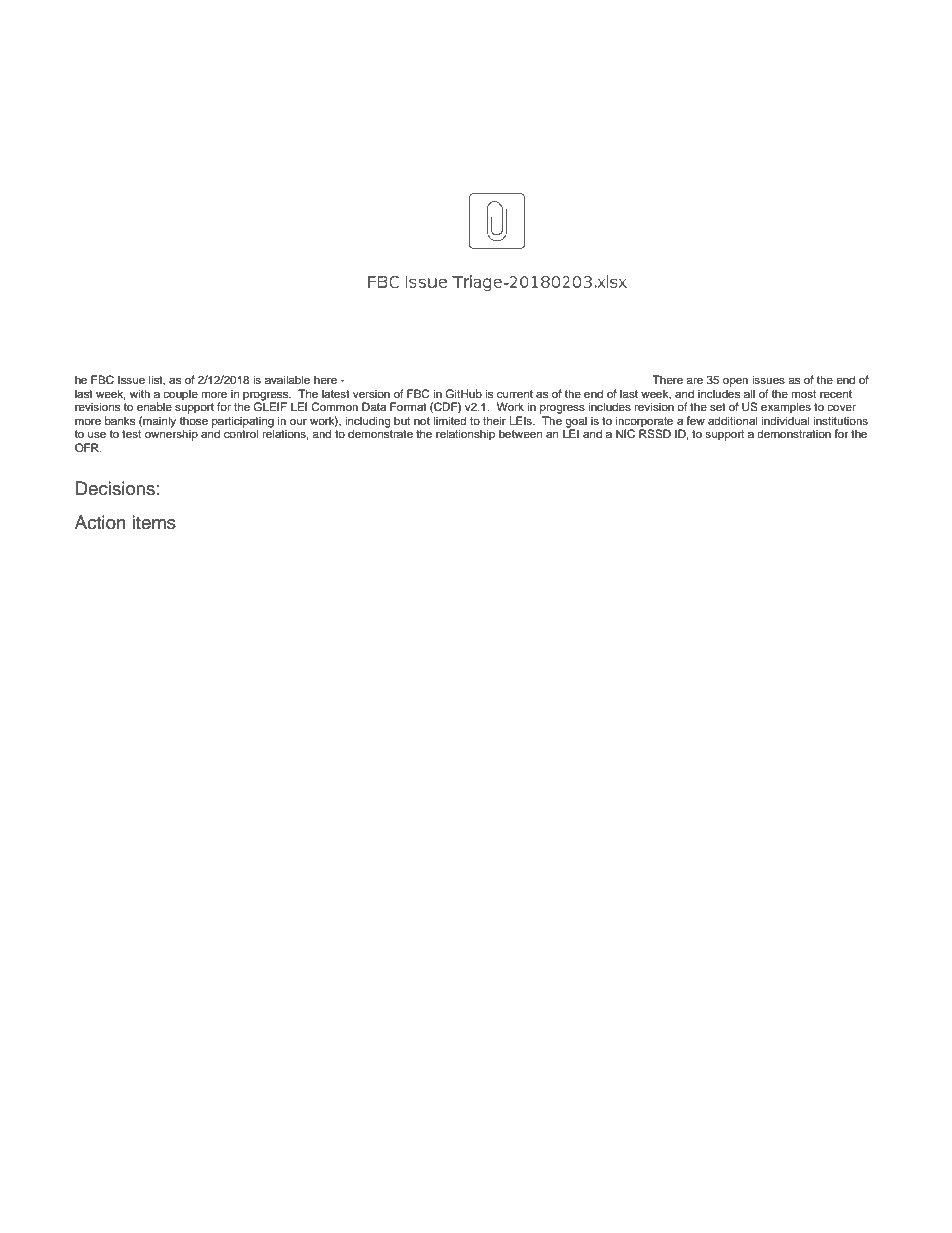 Image resolution: width=952 pixels, height=1233 pixels. Describe the element at coordinates (515, 394) in the page. I see `current` at that location.
